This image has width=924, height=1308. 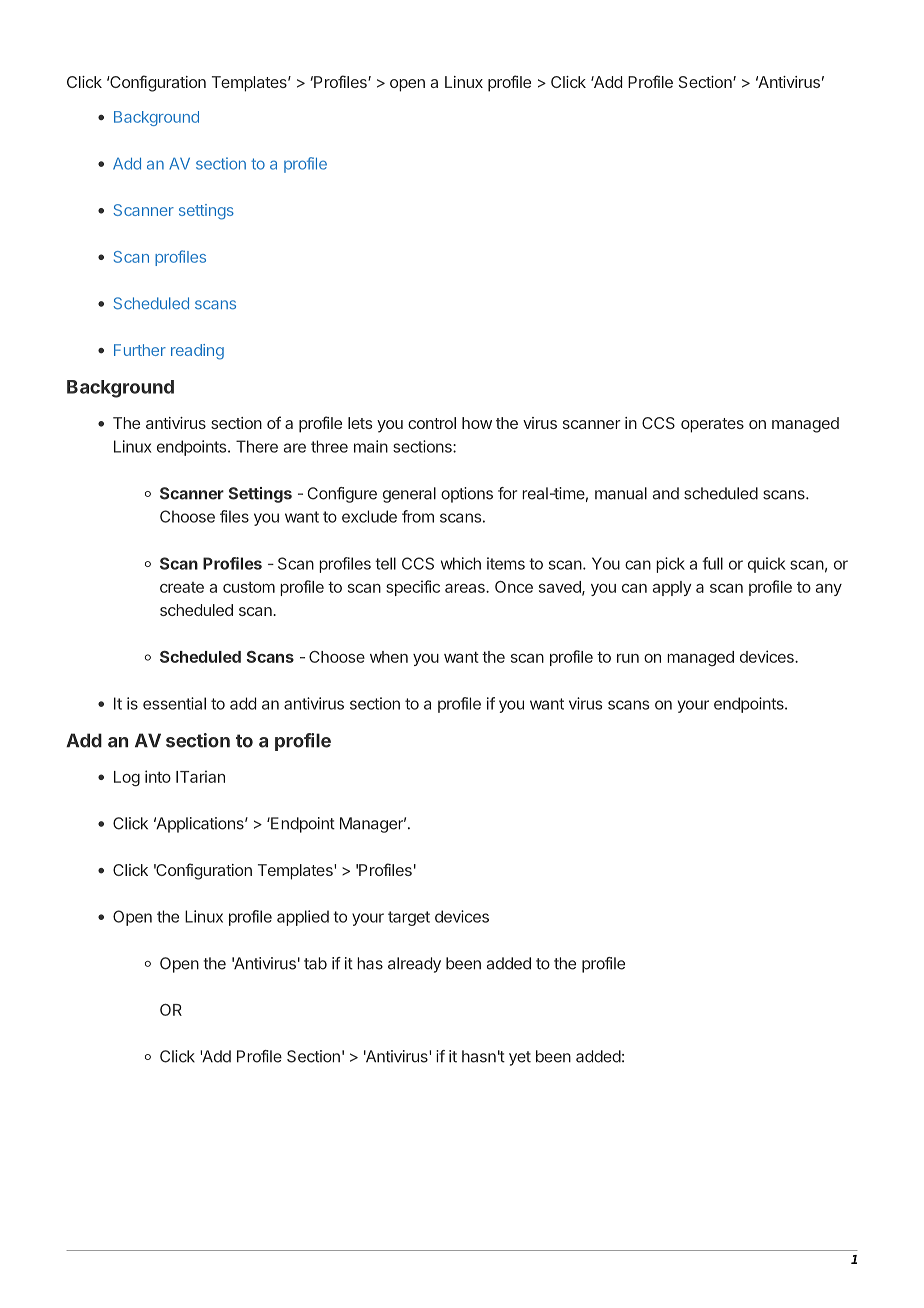 What do you see at coordinates (466, 588) in the image?
I see `areas` at bounding box center [466, 588].
